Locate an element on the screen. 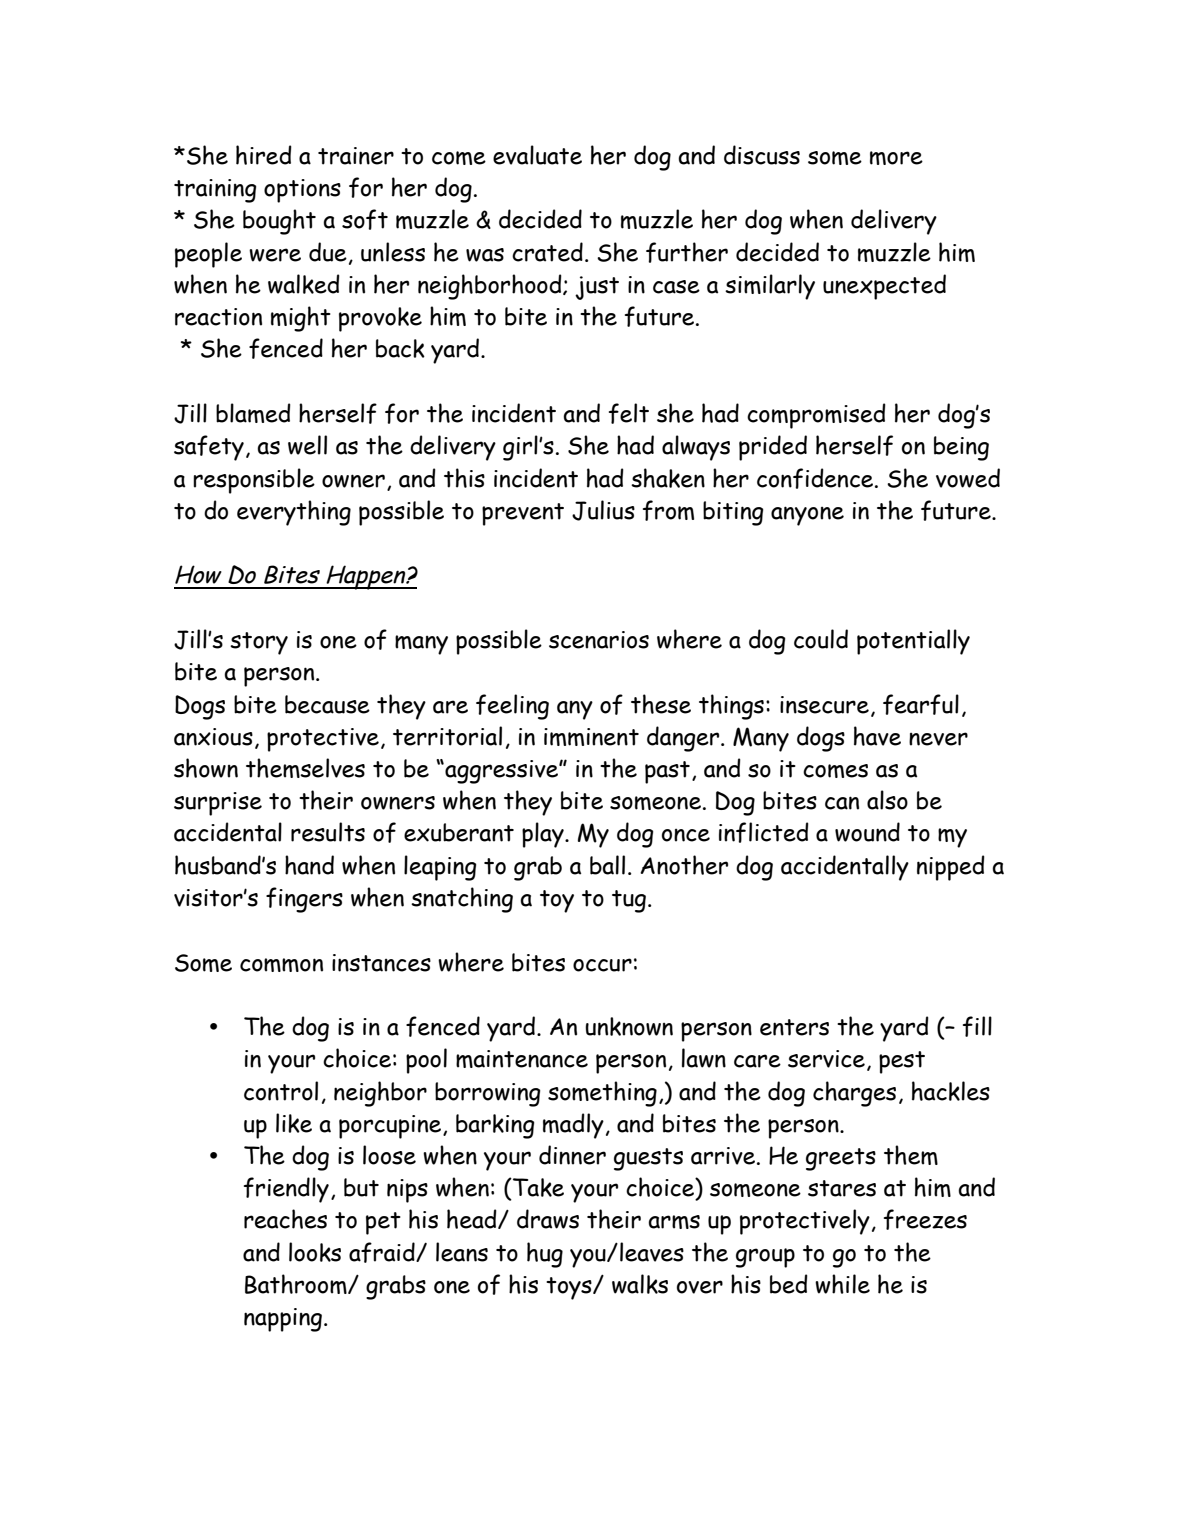 Image resolution: width=1181 pixels, height=1528 pixels. pest is located at coordinates (902, 1062).
